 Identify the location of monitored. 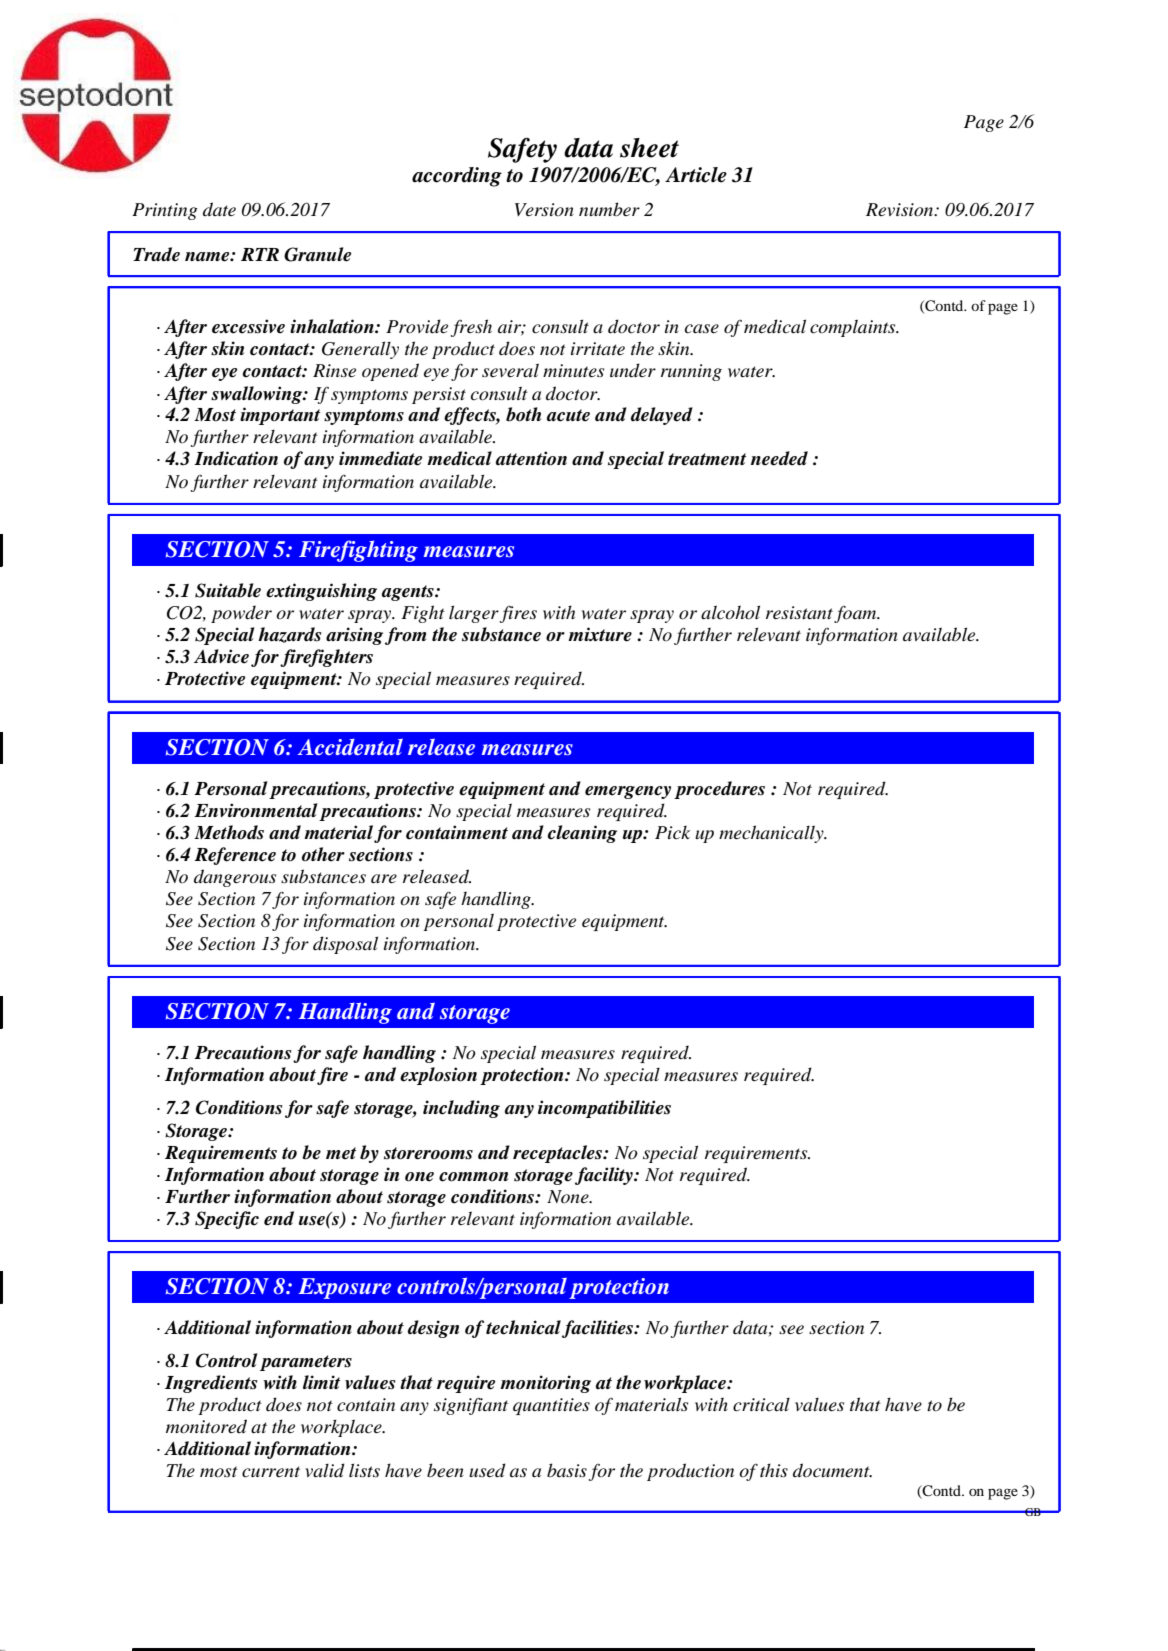
(206, 1426).
